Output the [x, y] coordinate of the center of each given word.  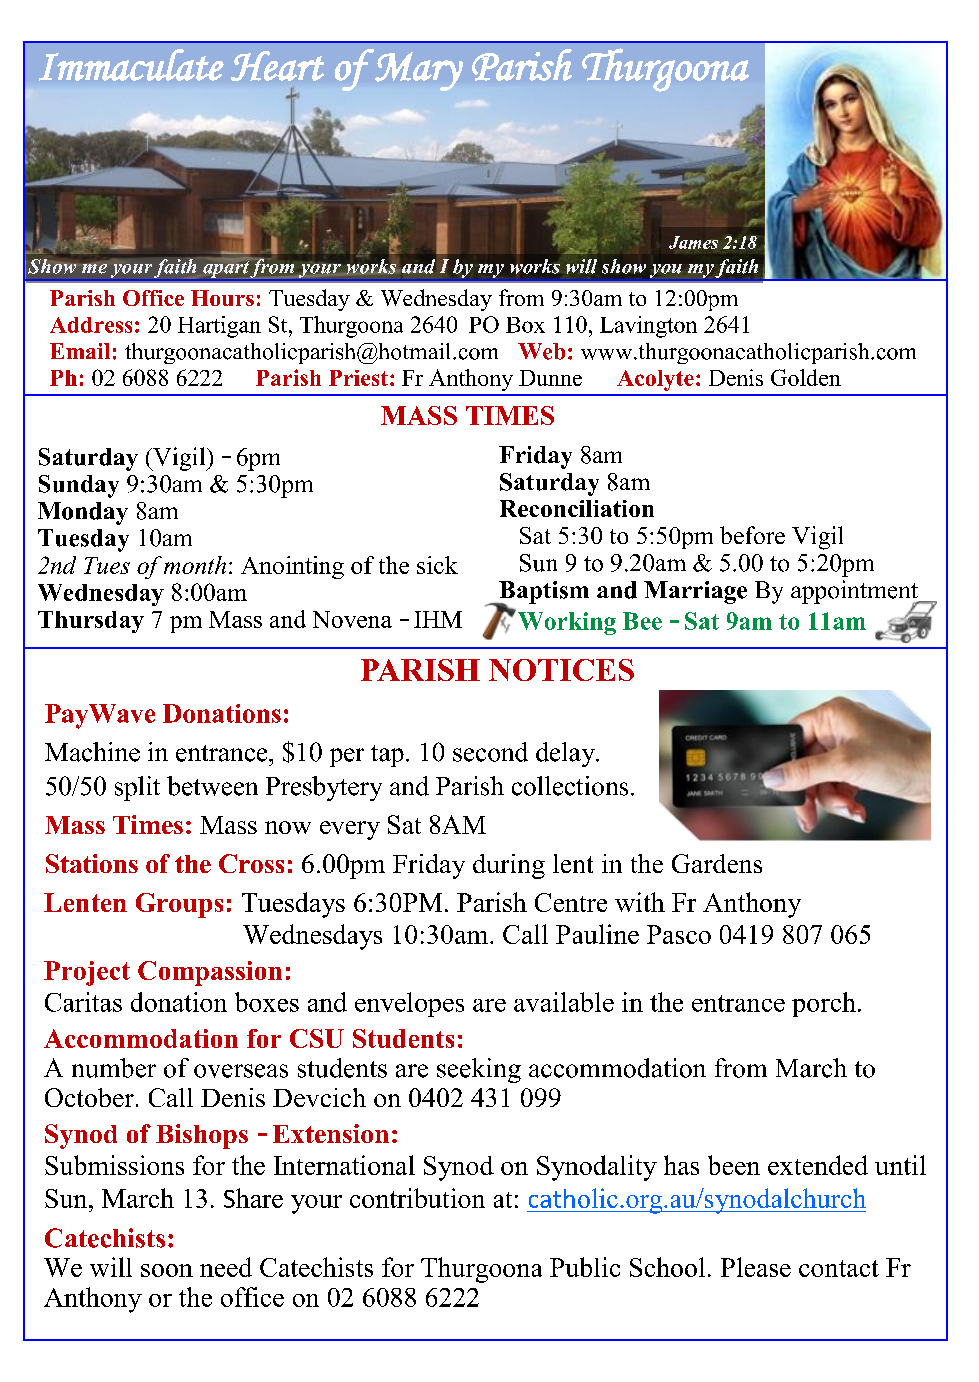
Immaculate [131, 65]
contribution [417, 1198]
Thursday [91, 622]
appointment [856, 593]
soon [167, 1270]
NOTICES [561, 670]
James [693, 242]
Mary [418, 70]
